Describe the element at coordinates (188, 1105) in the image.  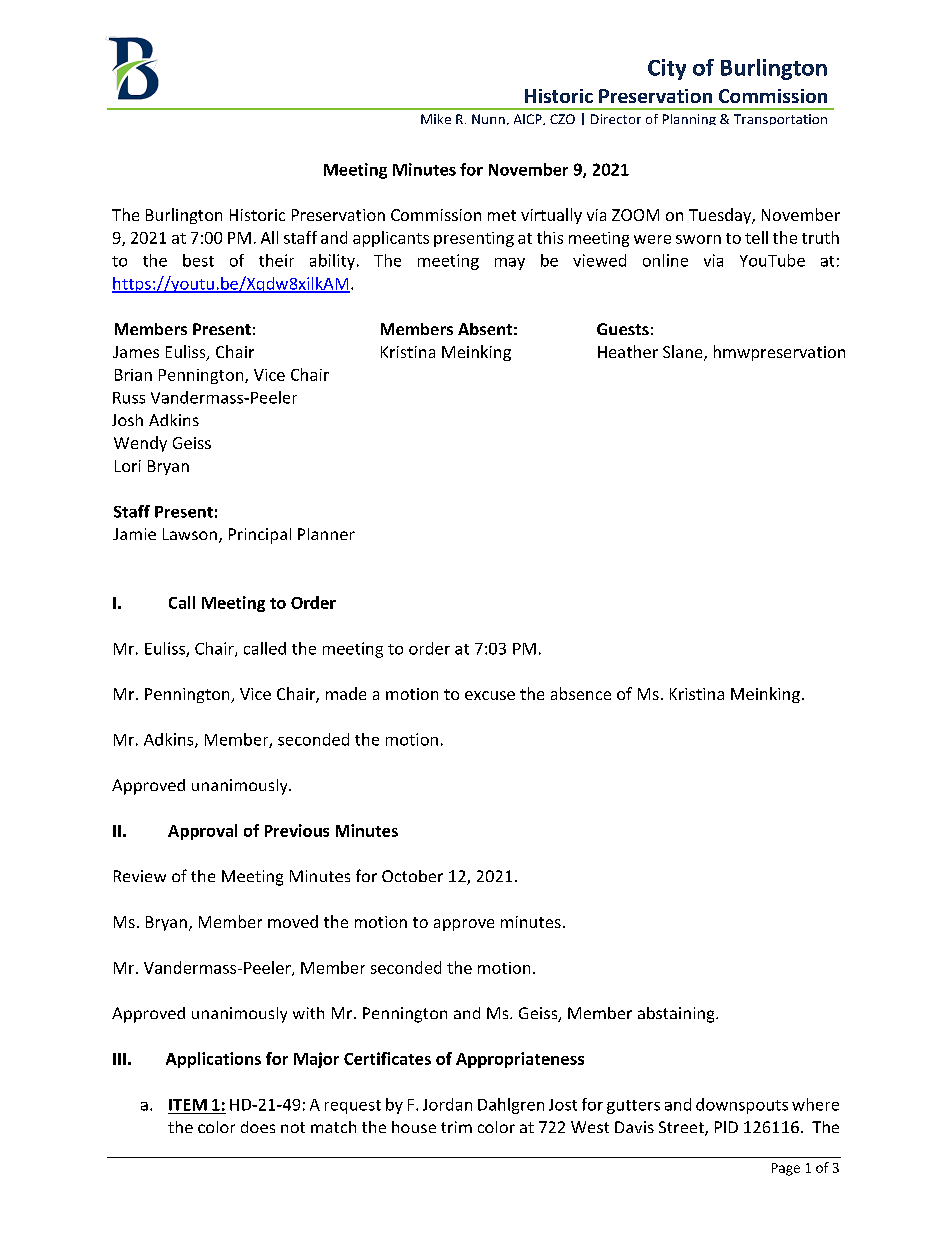
I see `ITEM` at that location.
